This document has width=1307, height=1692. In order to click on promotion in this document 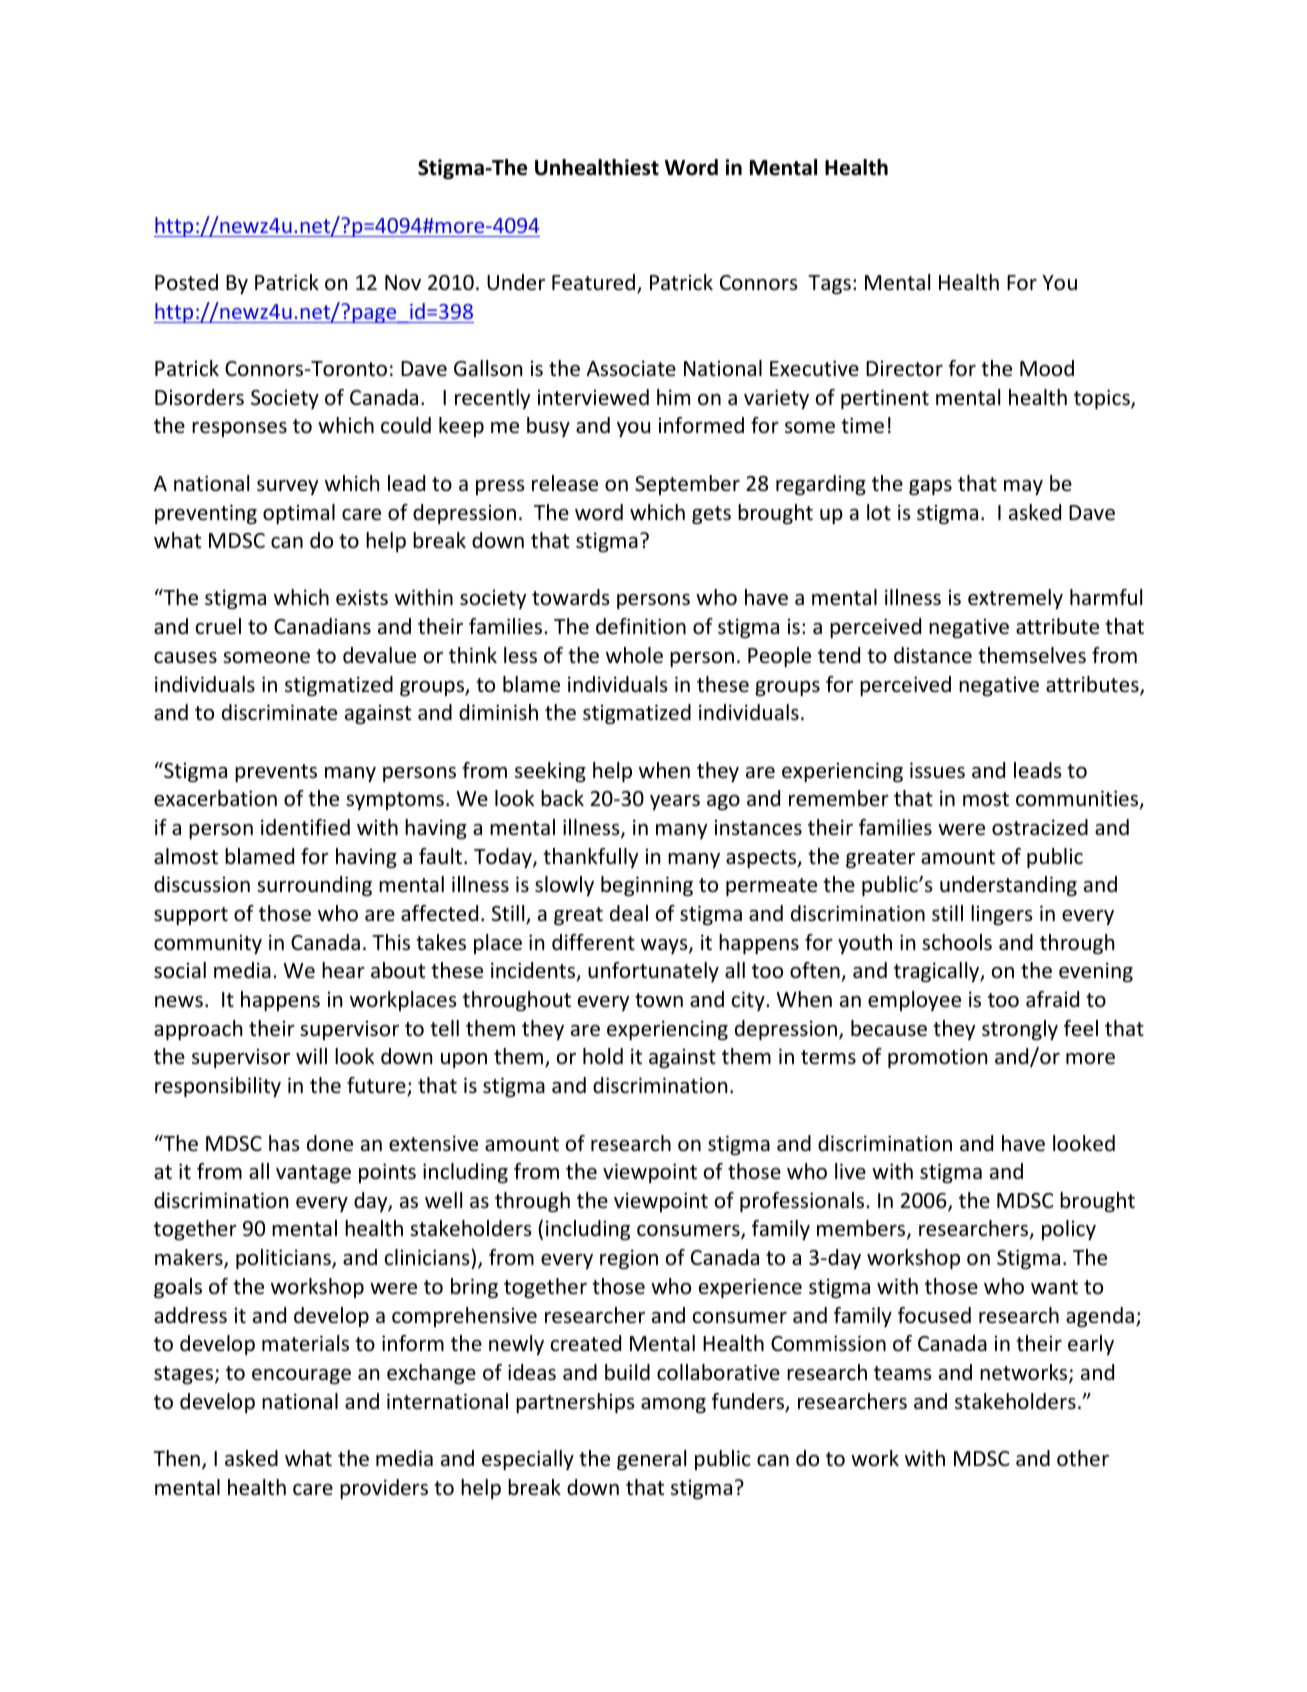, I will do `click(937, 1058)`.
